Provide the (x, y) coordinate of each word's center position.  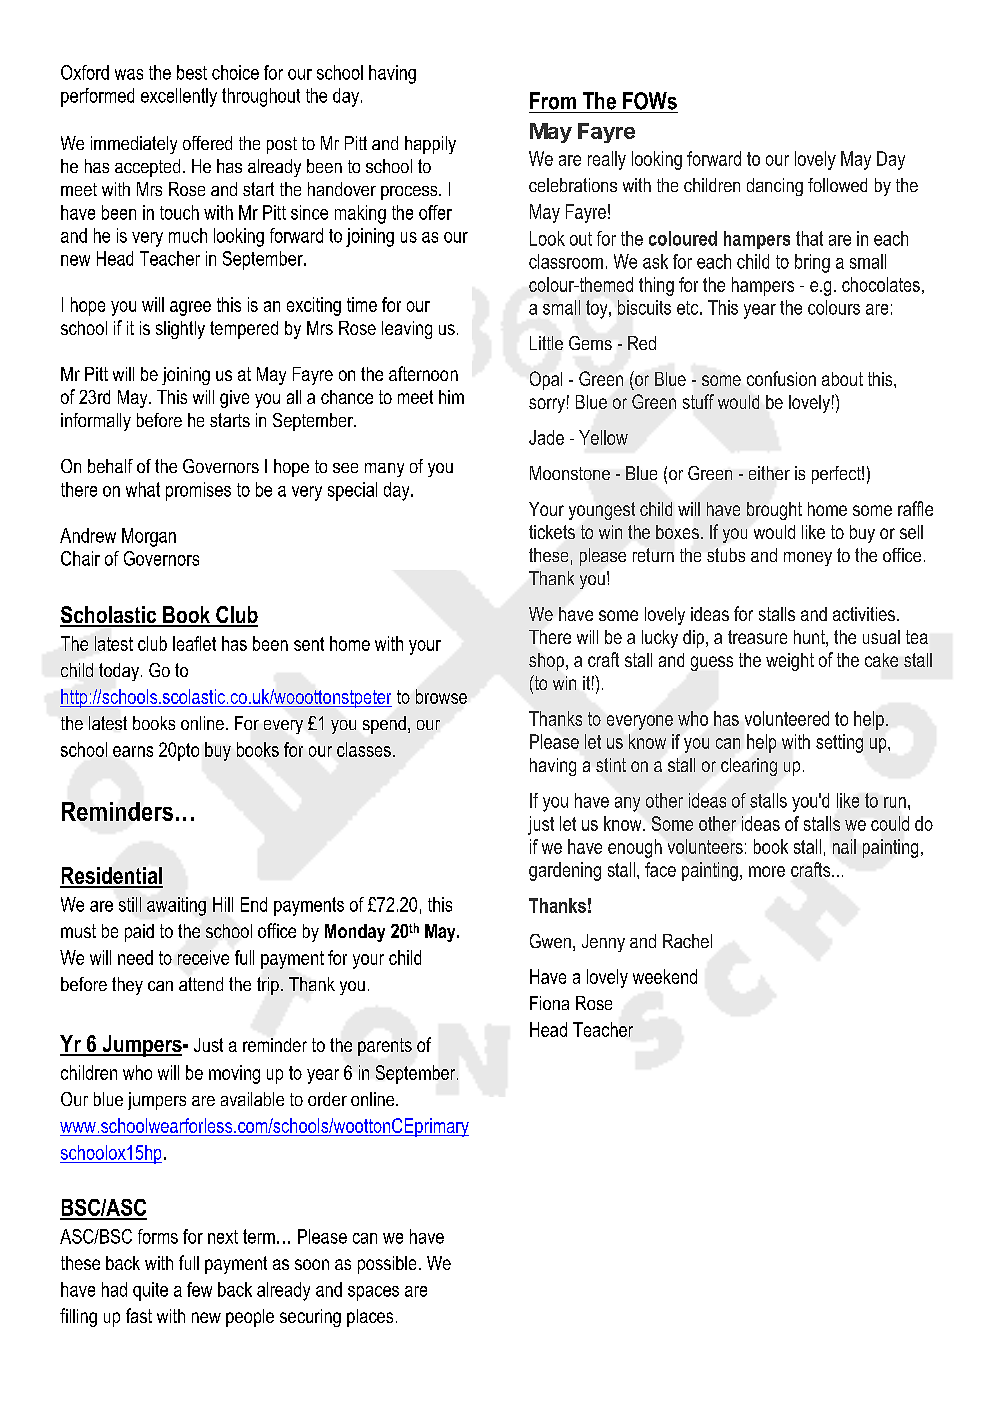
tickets (552, 532)
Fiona (549, 1003)
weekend (665, 976)
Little (546, 343)
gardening (565, 871)
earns (133, 751)
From (553, 101)
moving (234, 1074)
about (842, 379)
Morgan (149, 537)
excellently (179, 97)
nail (844, 846)
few (199, 1289)
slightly (180, 330)
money (808, 559)
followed (837, 185)
